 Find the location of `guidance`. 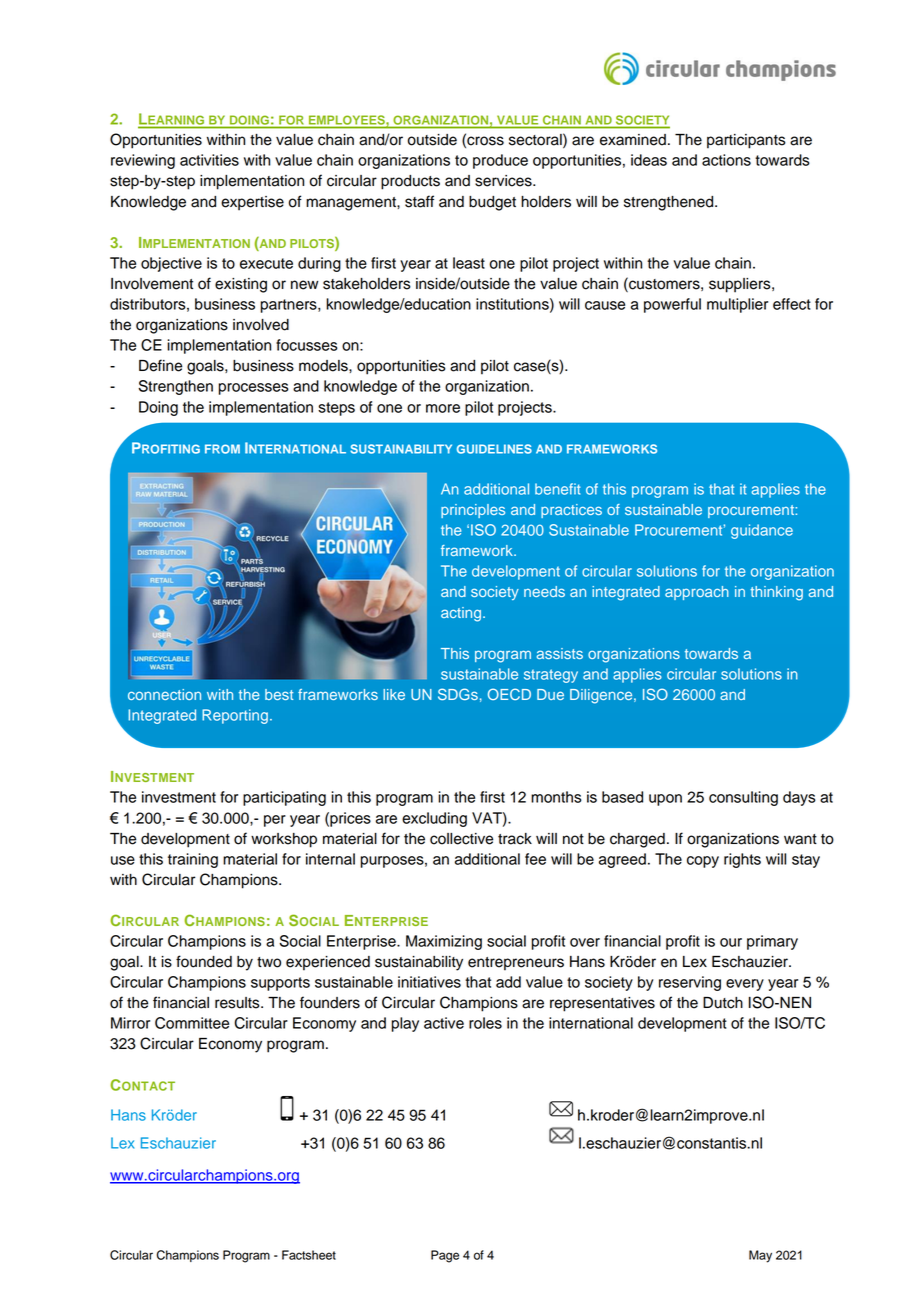

guidance is located at coordinates (762, 531).
